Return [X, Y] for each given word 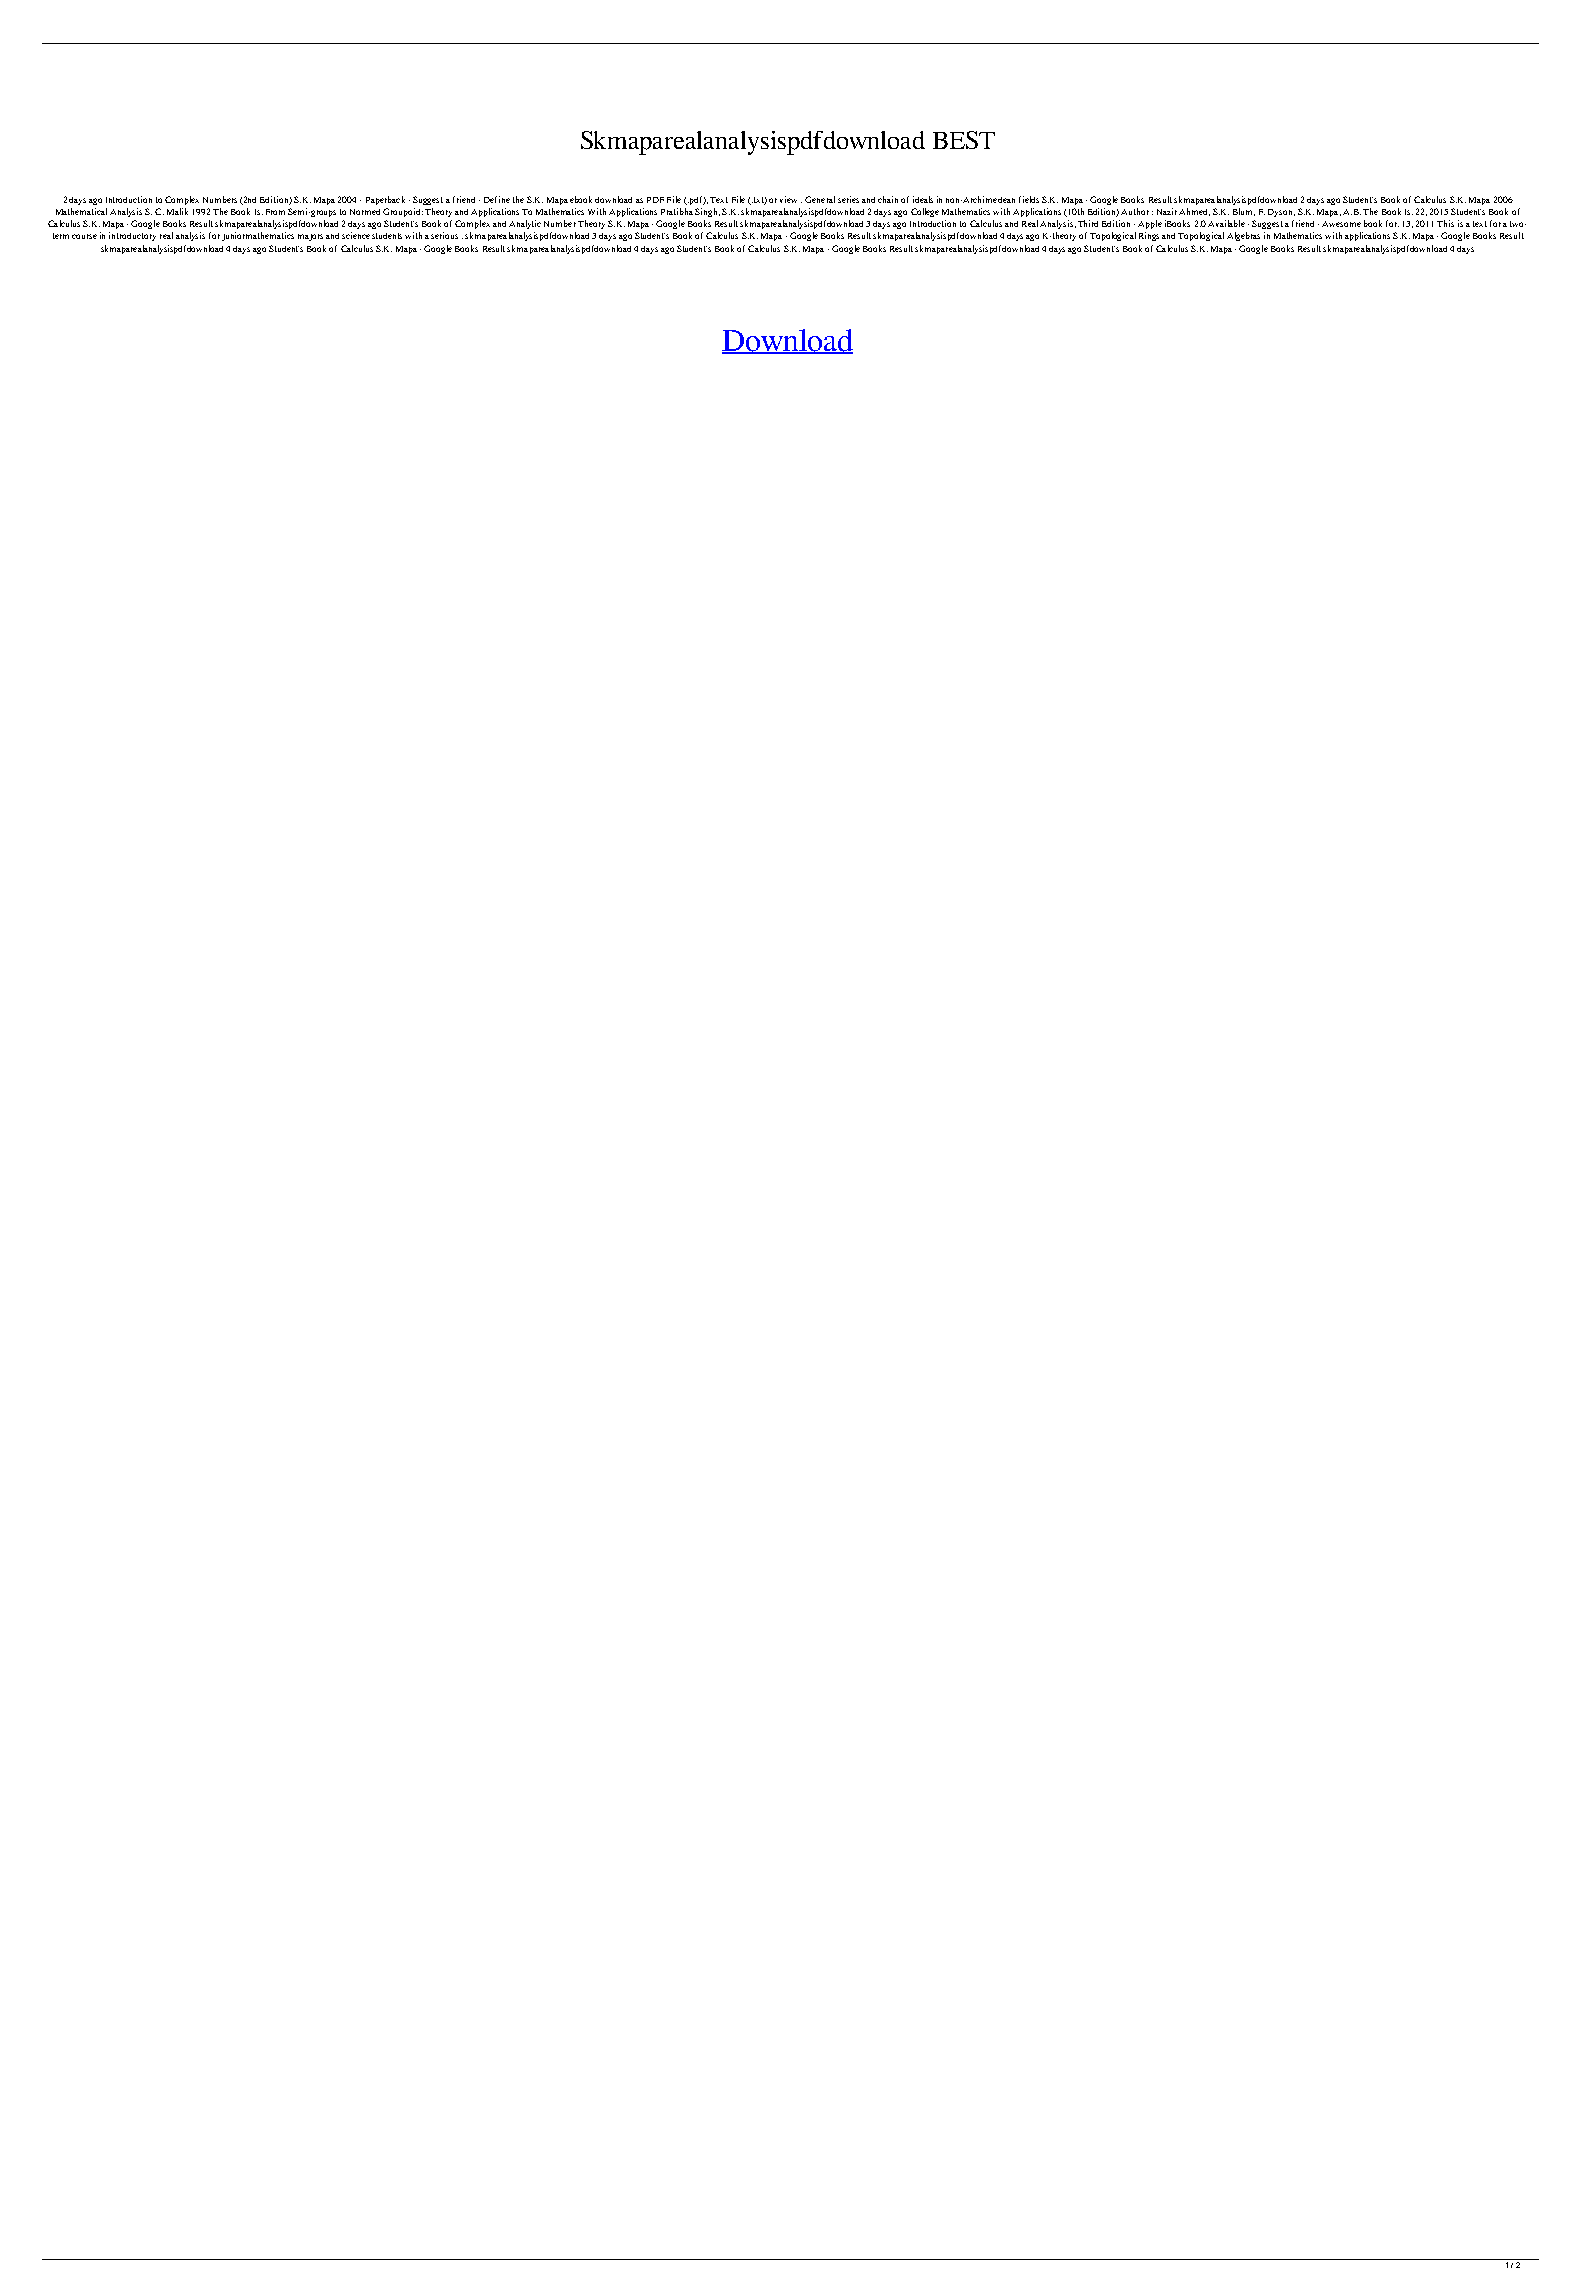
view [788, 199]
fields [1029, 199]
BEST [964, 140]
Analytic [525, 224]
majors [310, 237]
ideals [923, 199]
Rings [1149, 236]
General [820, 199]
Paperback [385, 200]
